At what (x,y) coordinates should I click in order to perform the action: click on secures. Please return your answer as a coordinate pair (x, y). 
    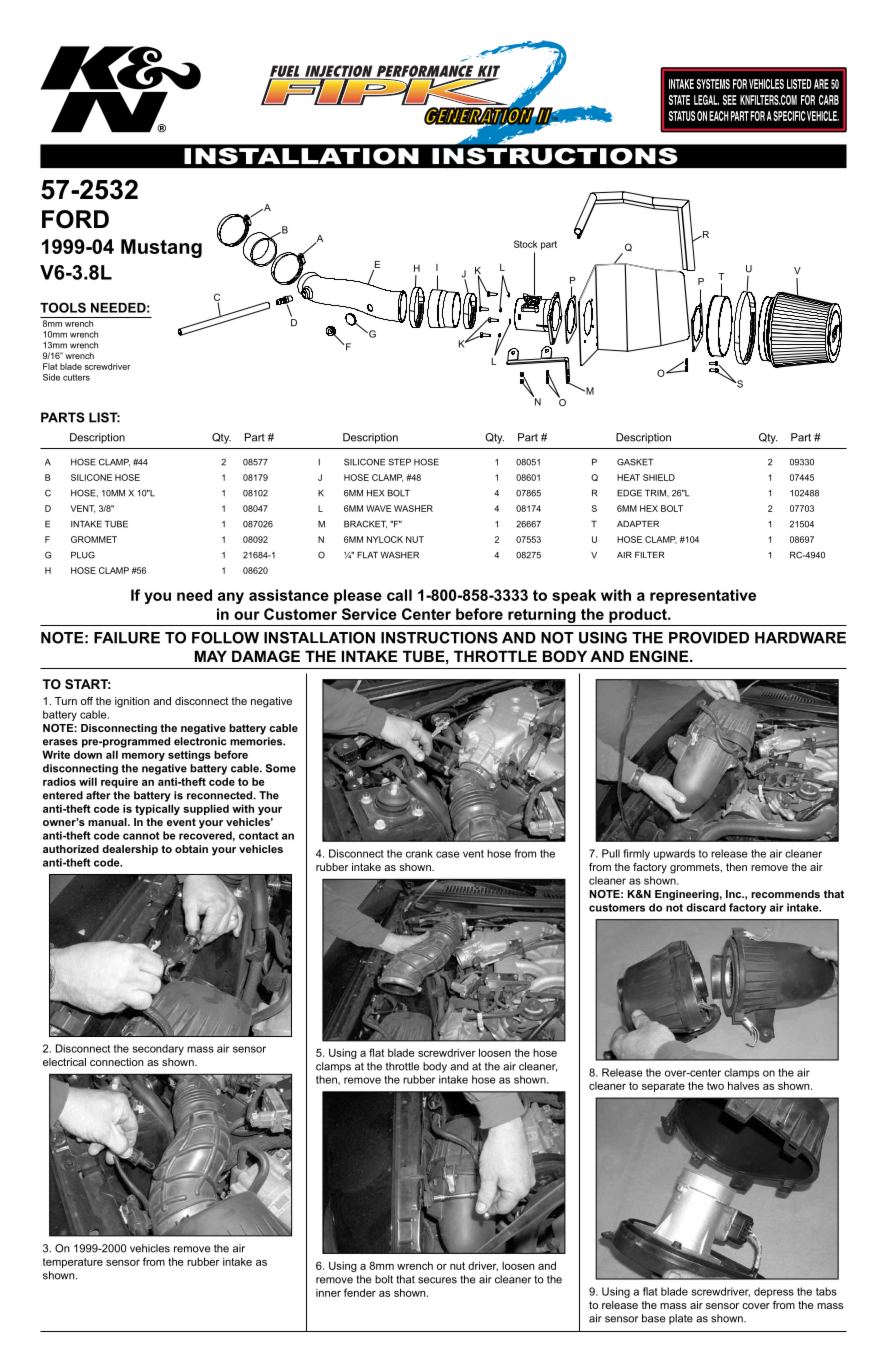
    Looking at the image, I should click on (437, 1280).
